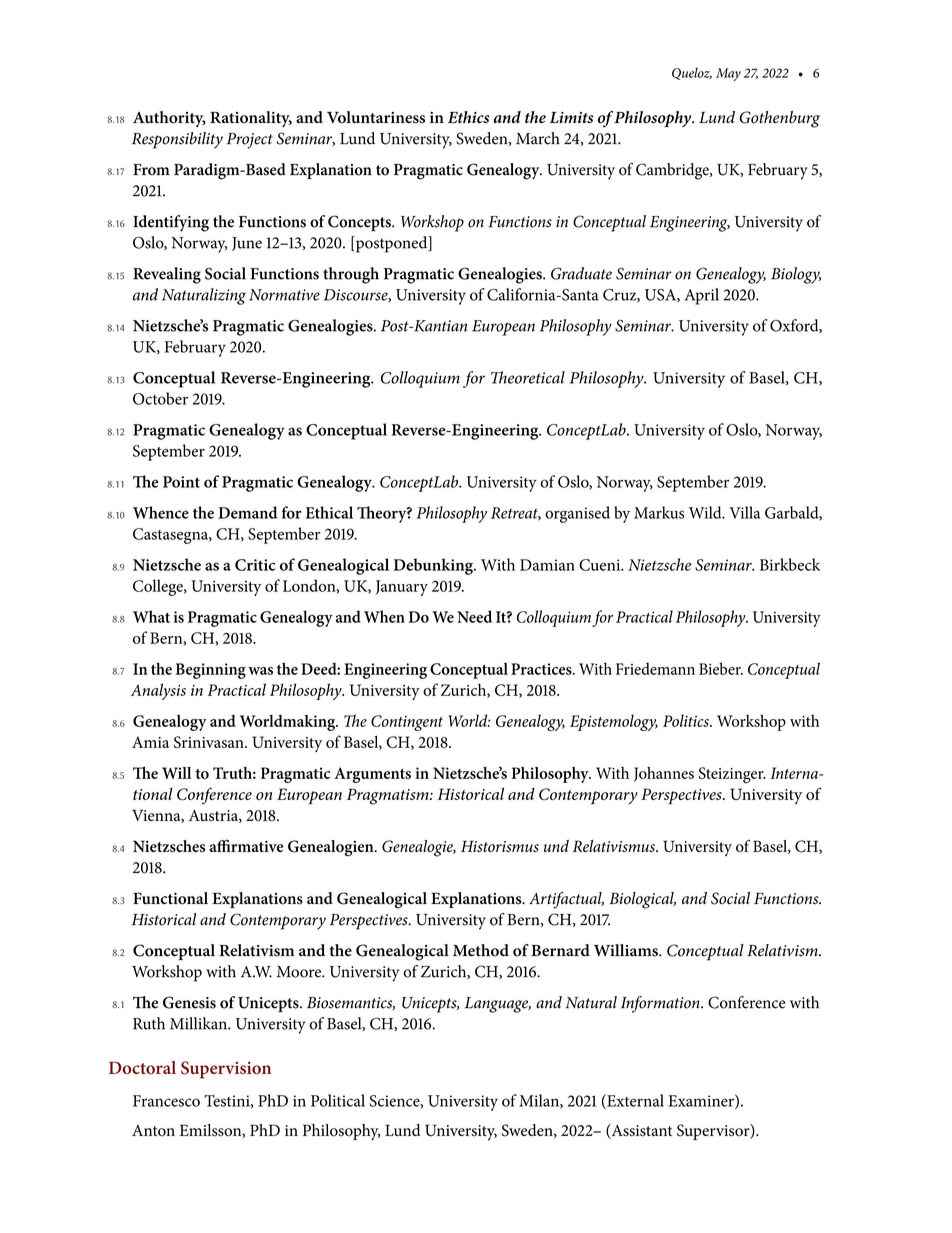  Describe the element at coordinates (728, 74) in the screenshot. I see `May` at that location.
